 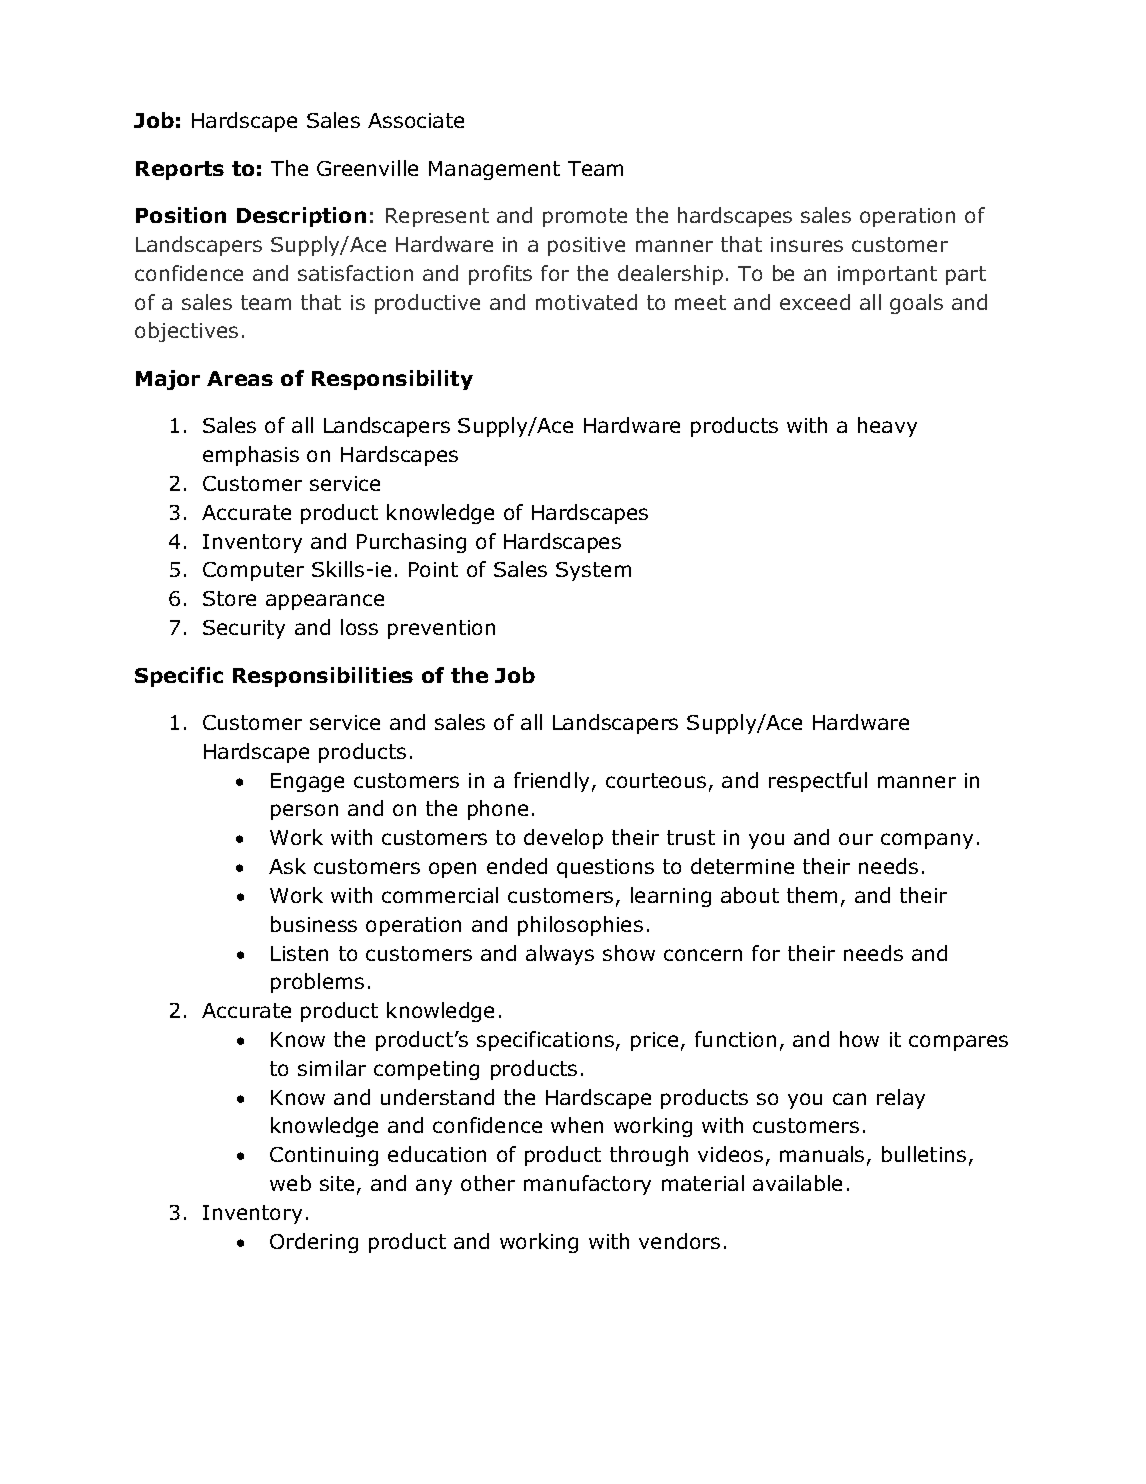 What do you see at coordinates (797, 1183) in the screenshot?
I see `available` at bounding box center [797, 1183].
